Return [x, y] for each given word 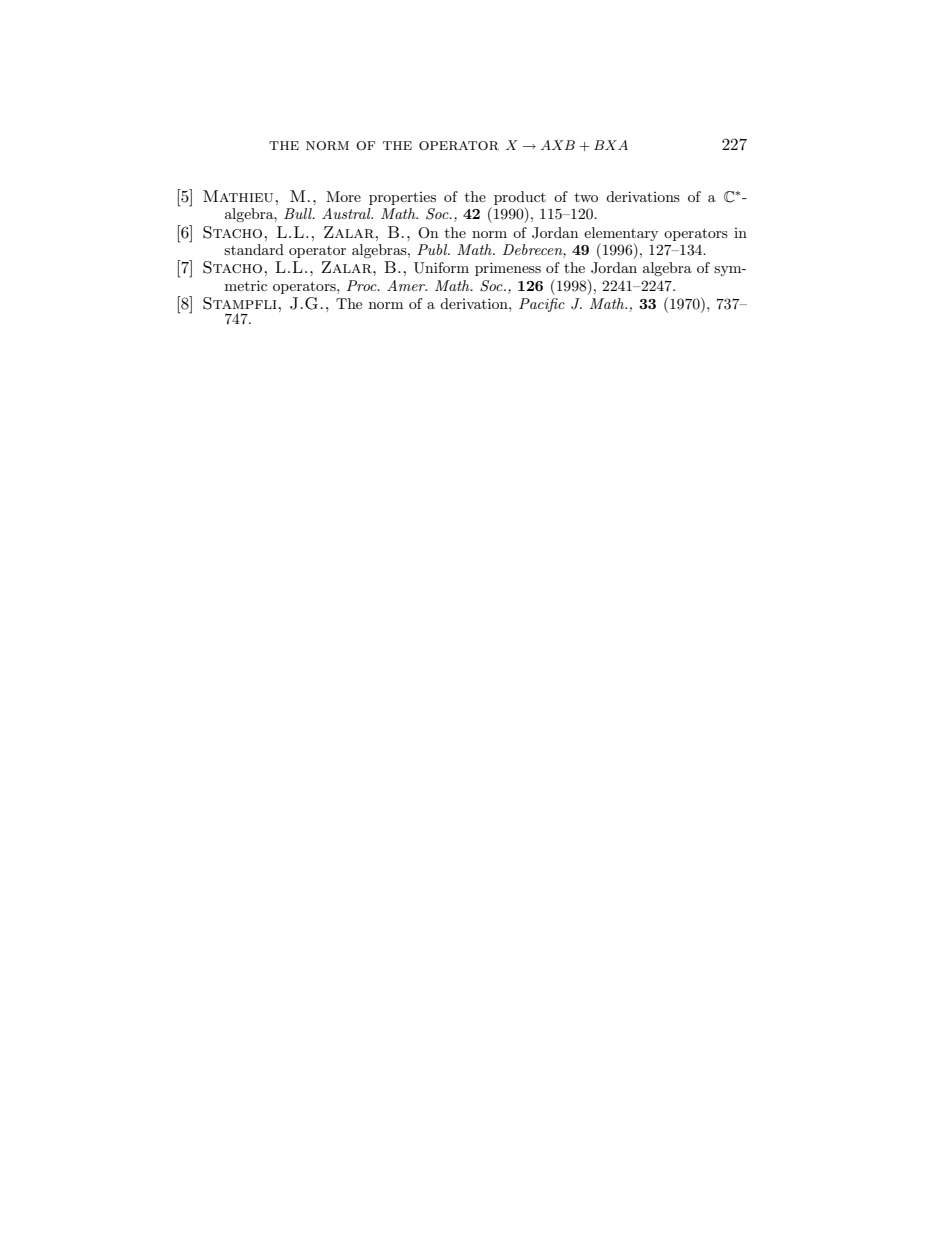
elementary [621, 234]
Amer [407, 285]
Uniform [441, 268]
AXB [558, 145]
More [343, 196]
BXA [611, 145]
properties [402, 198]
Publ [433, 249]
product [520, 198]
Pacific [542, 305]
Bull [299, 213]
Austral [347, 213]
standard [254, 249]
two [586, 197]
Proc [363, 285]
